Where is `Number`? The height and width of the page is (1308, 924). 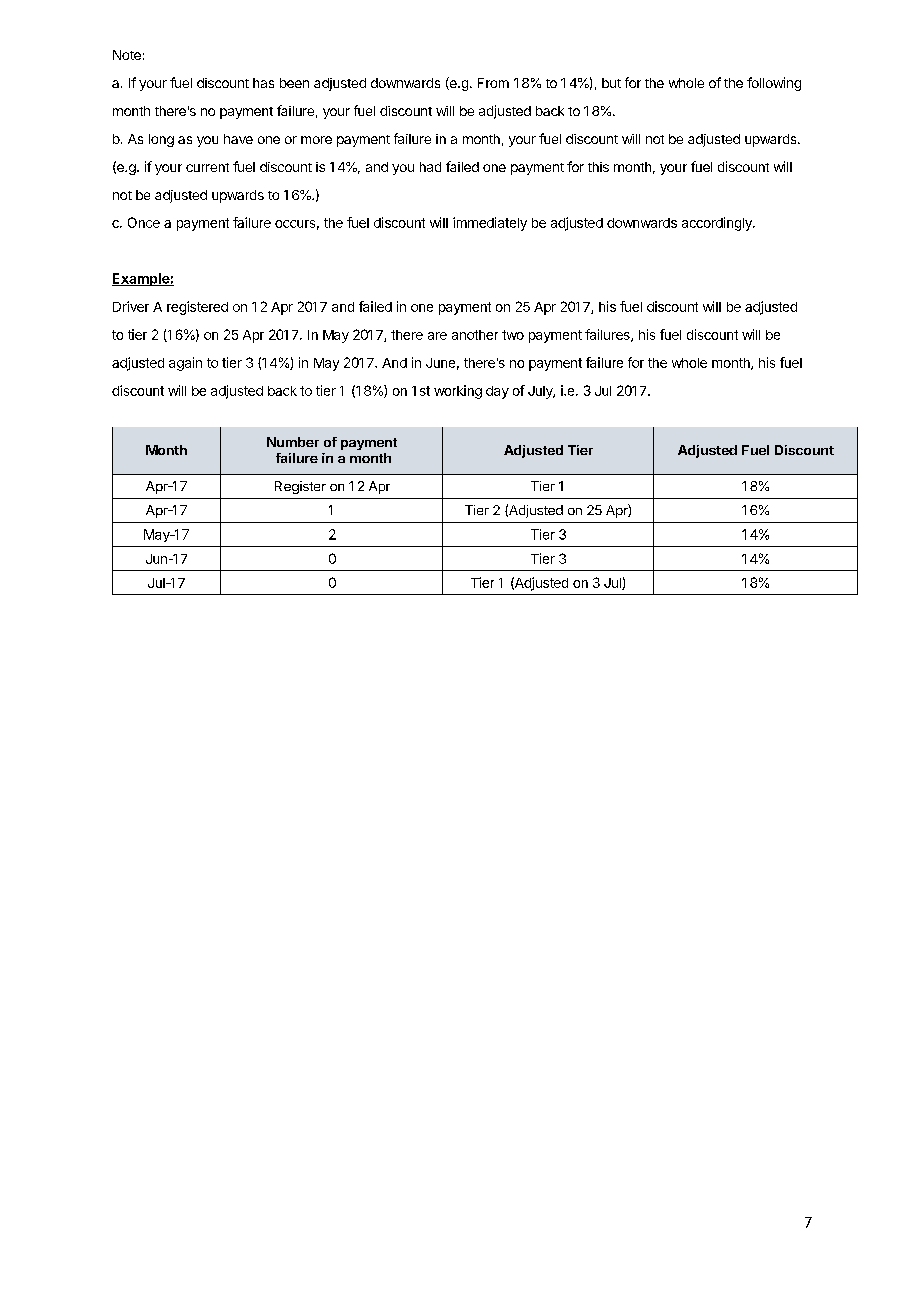 Number is located at coordinates (293, 442).
